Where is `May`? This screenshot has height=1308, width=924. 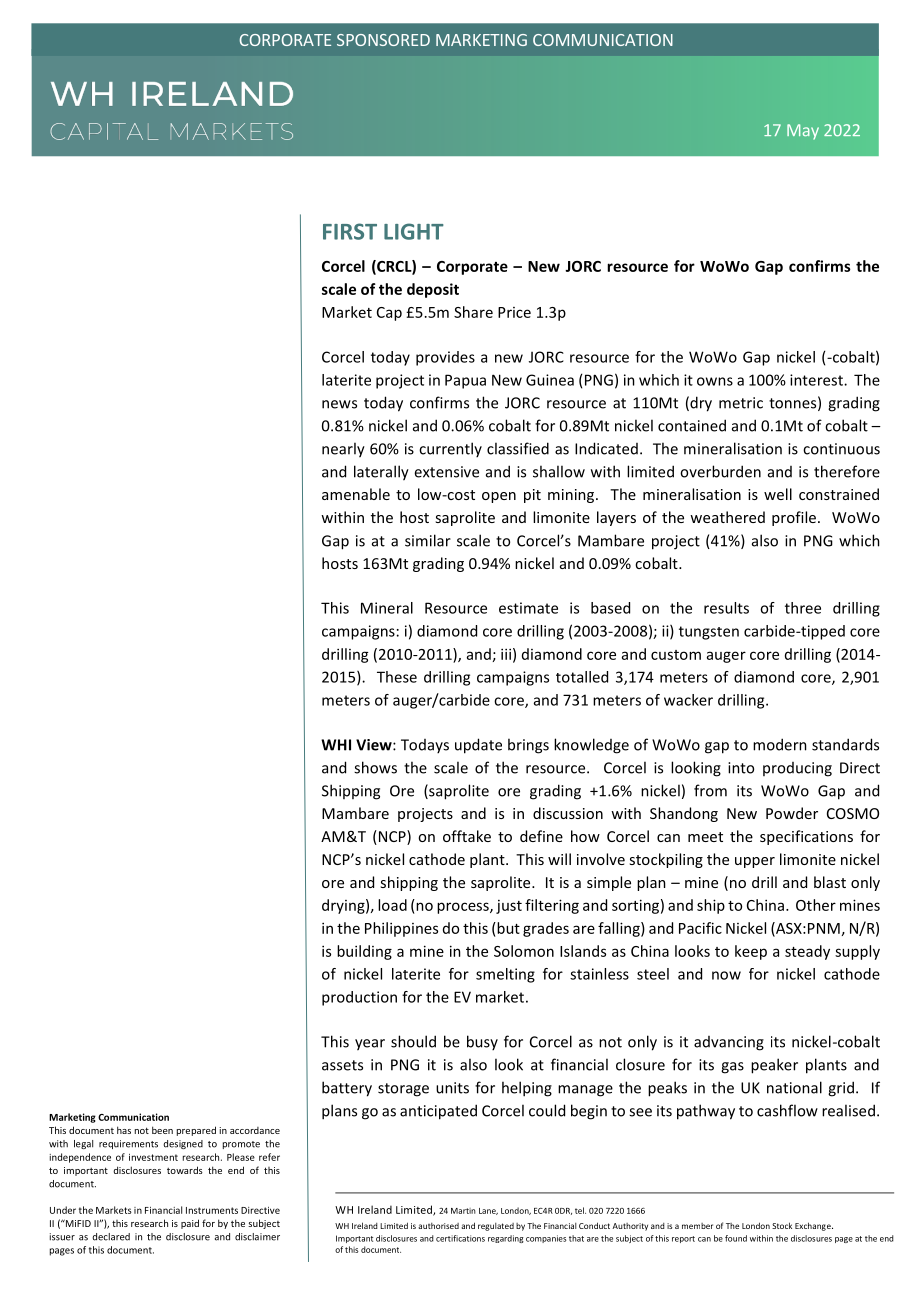 May is located at coordinates (803, 132).
